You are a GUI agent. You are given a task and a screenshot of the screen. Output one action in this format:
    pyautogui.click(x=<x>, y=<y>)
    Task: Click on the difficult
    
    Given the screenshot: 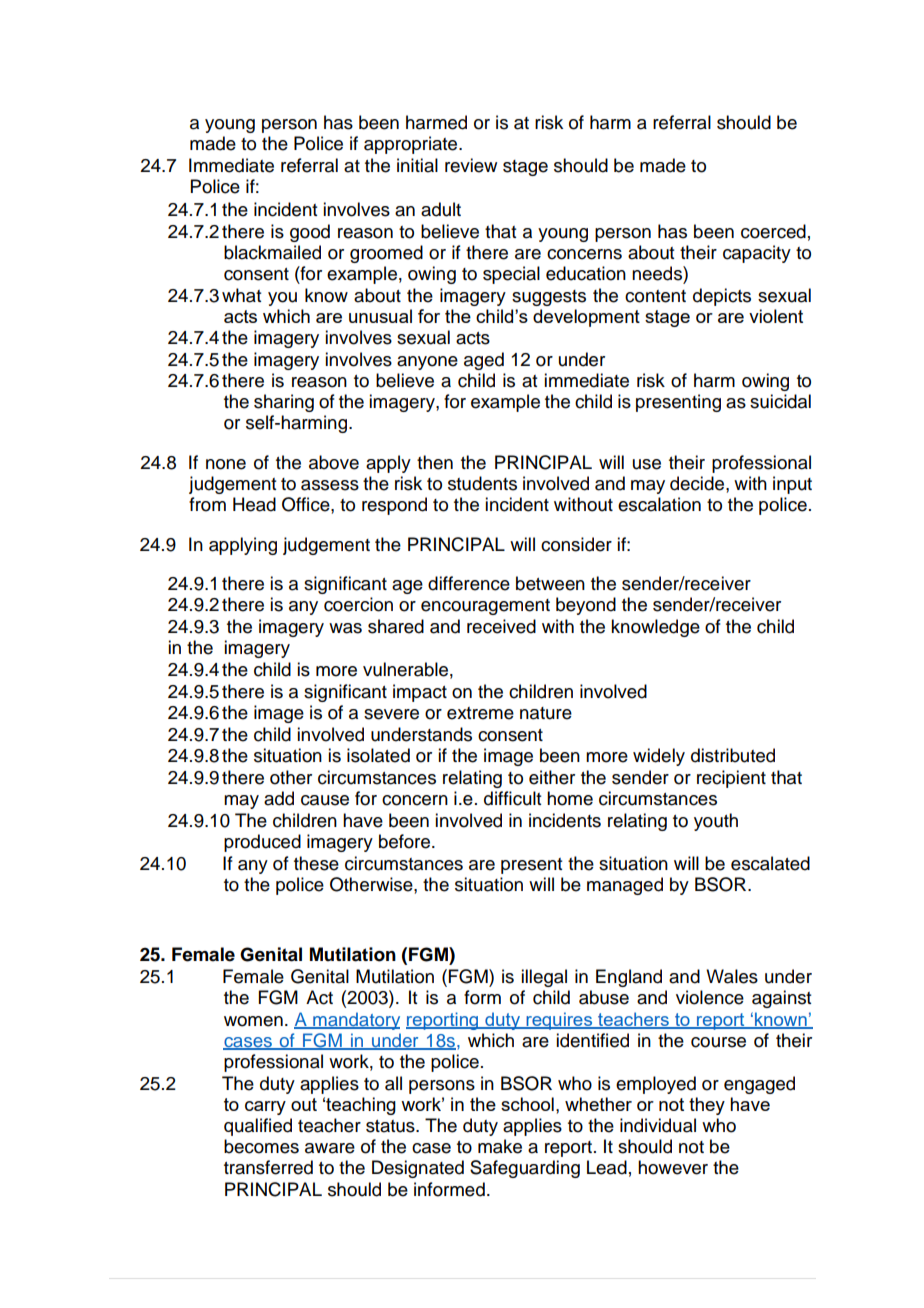 What is the action you would take?
    pyautogui.click(x=512, y=798)
